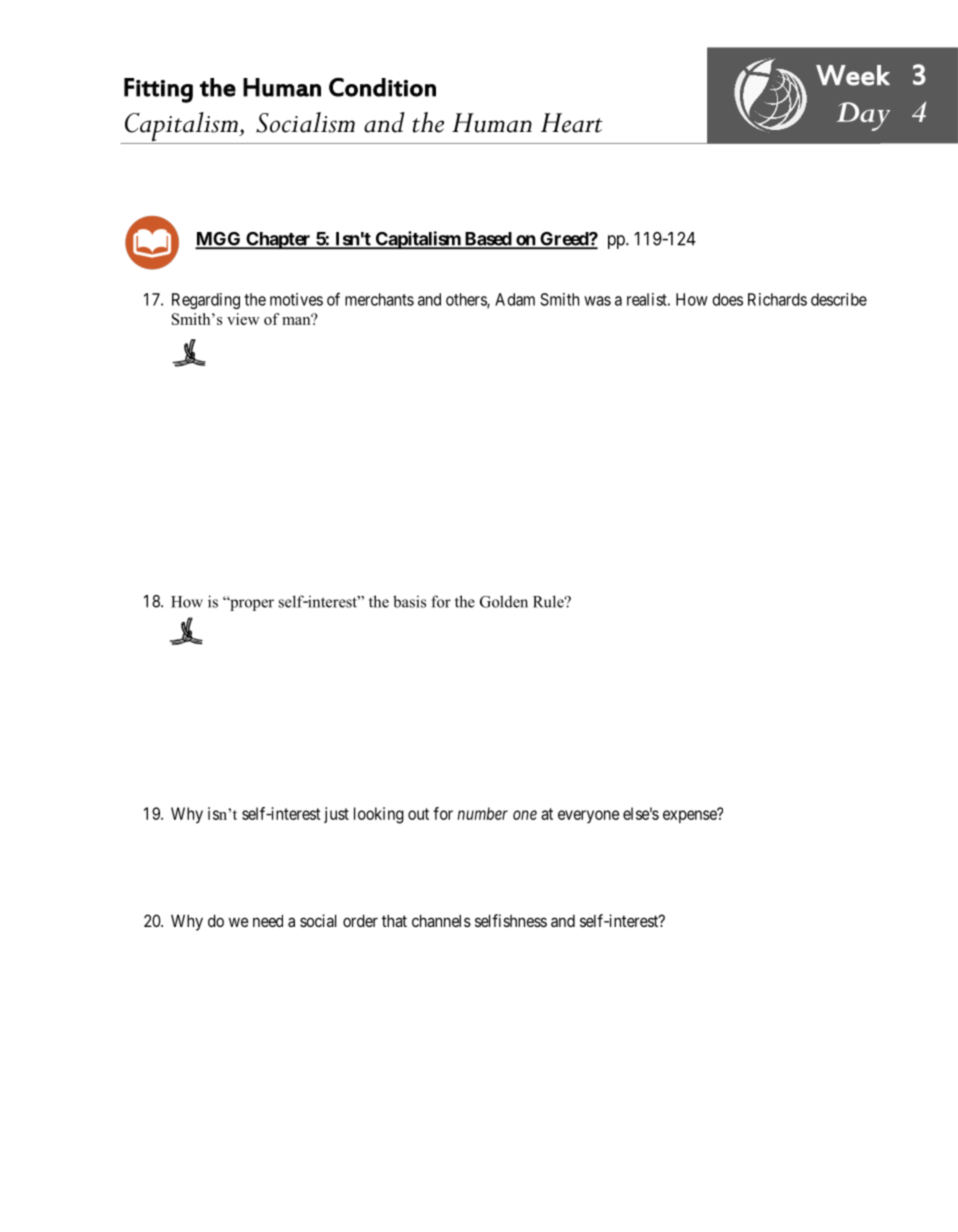 The image size is (958, 1232). Describe the element at coordinates (839, 299) in the document. I see `describe` at that location.
